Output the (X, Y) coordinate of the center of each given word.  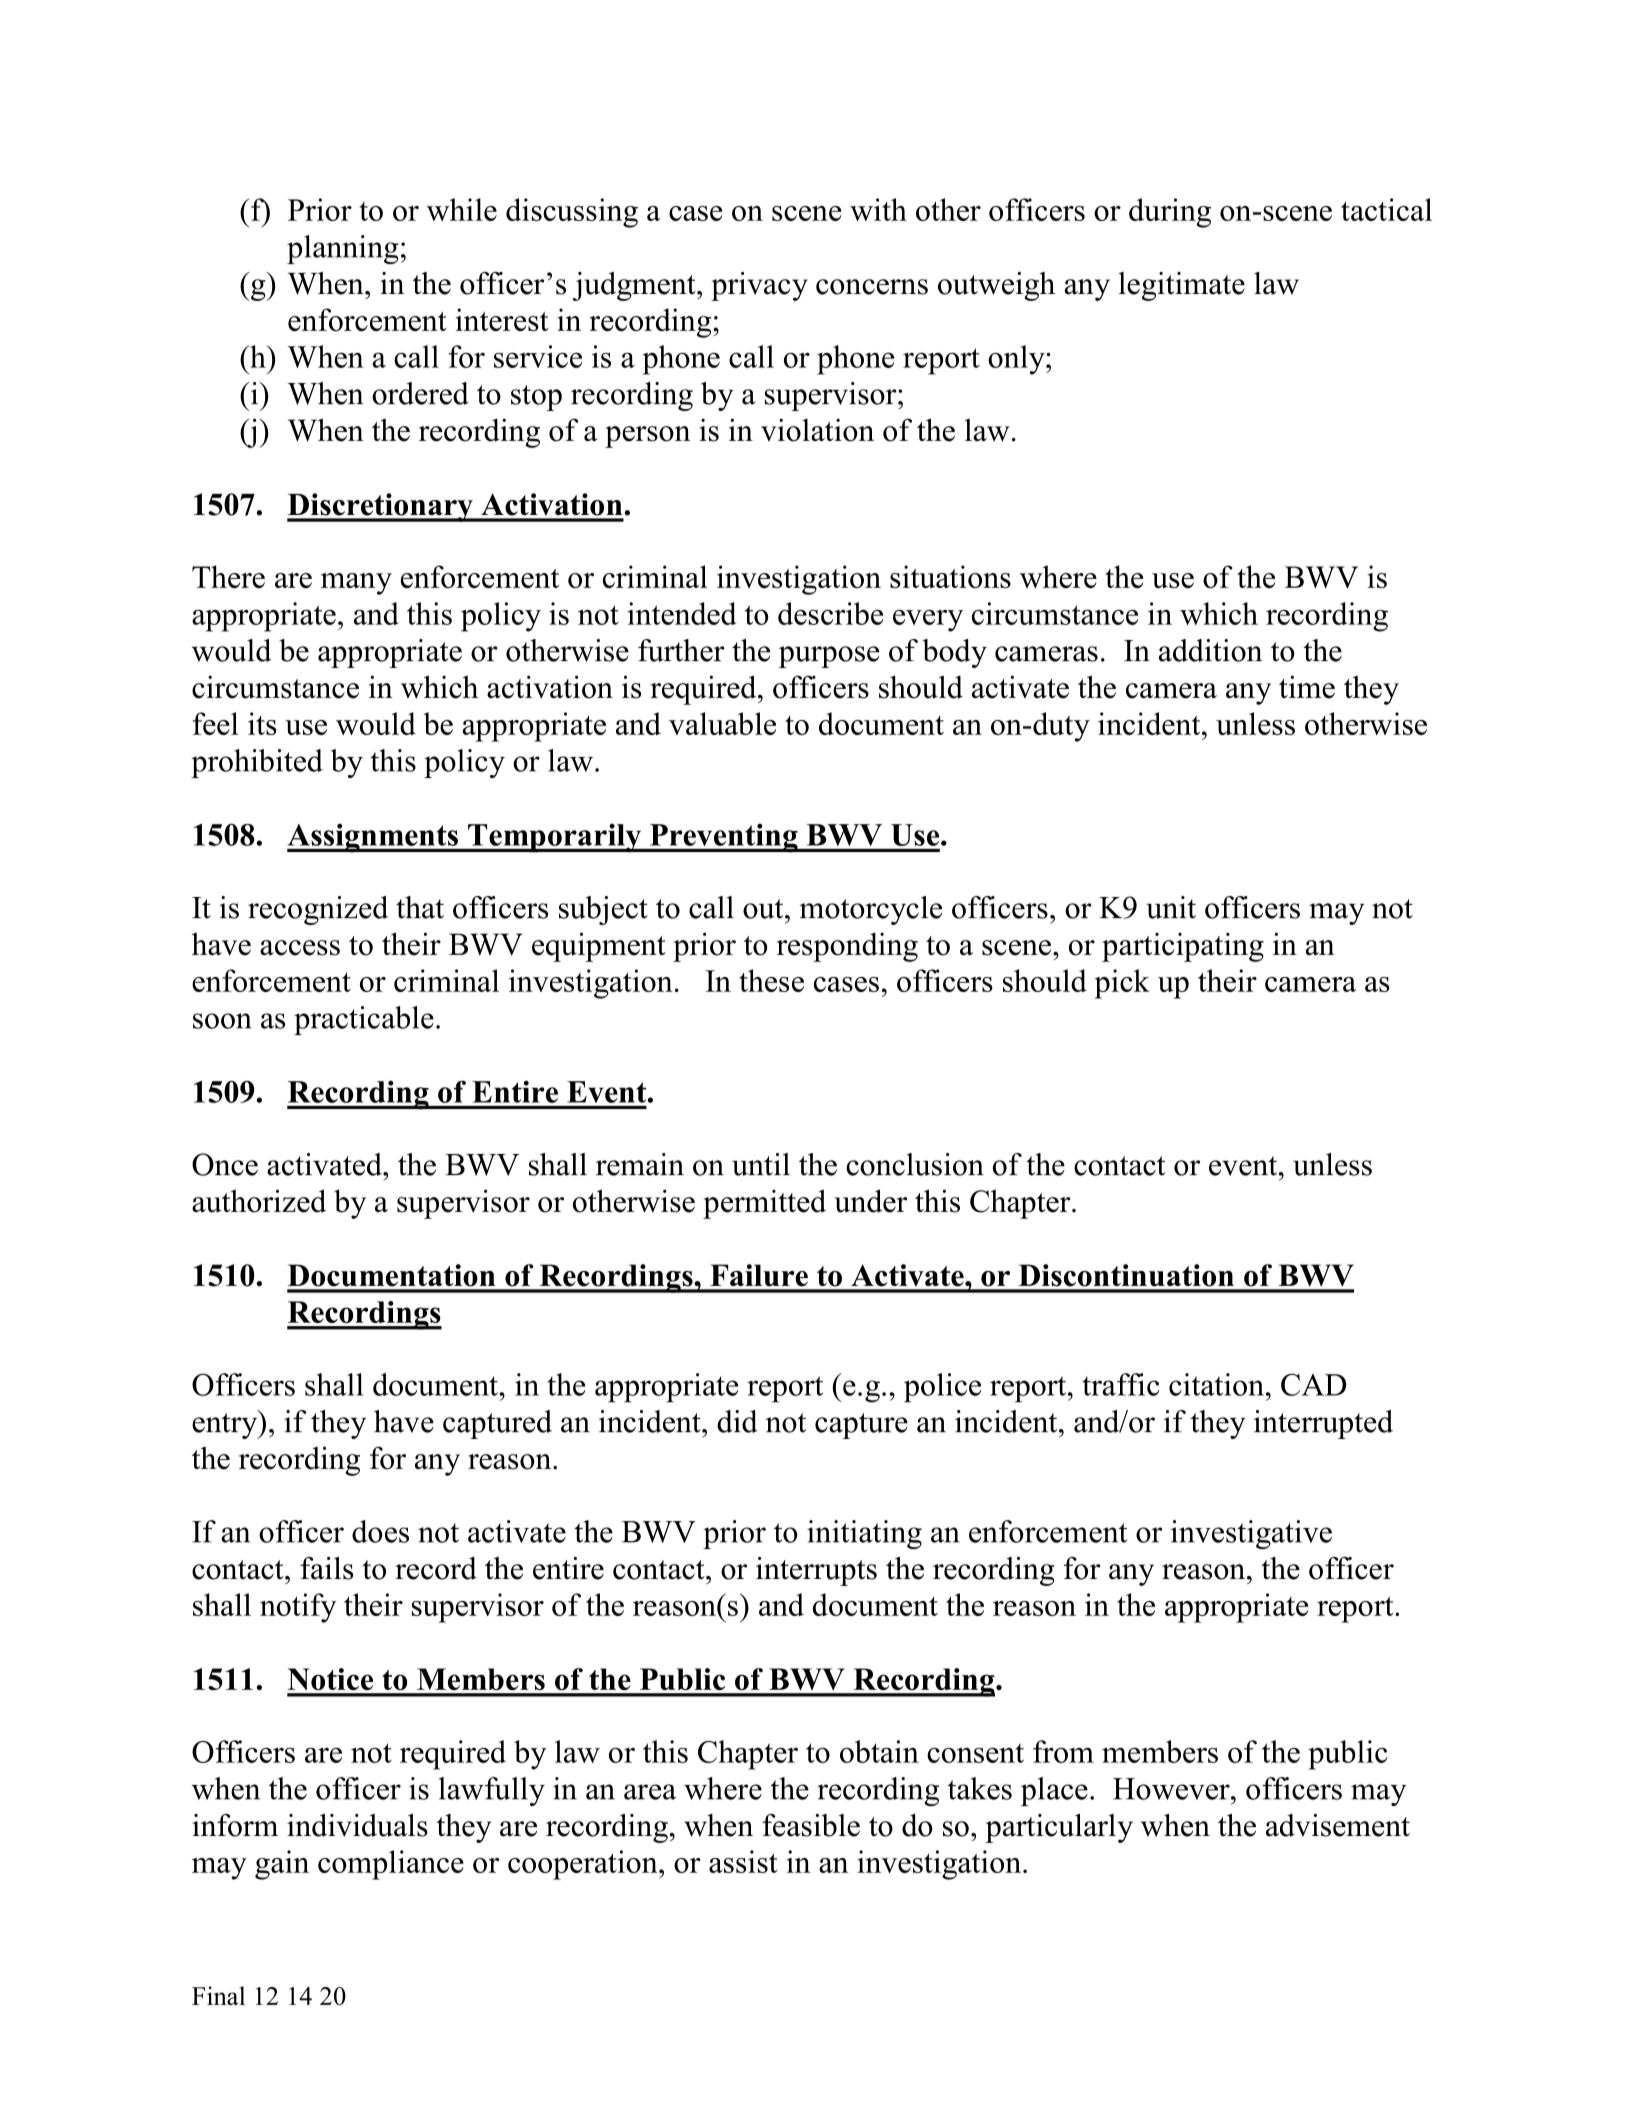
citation (1216, 1384)
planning (343, 249)
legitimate (1182, 286)
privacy (759, 286)
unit (1171, 907)
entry (226, 1425)
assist (743, 1861)
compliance (391, 1865)
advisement (1338, 1825)
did (737, 1421)
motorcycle (871, 910)
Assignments (373, 838)
